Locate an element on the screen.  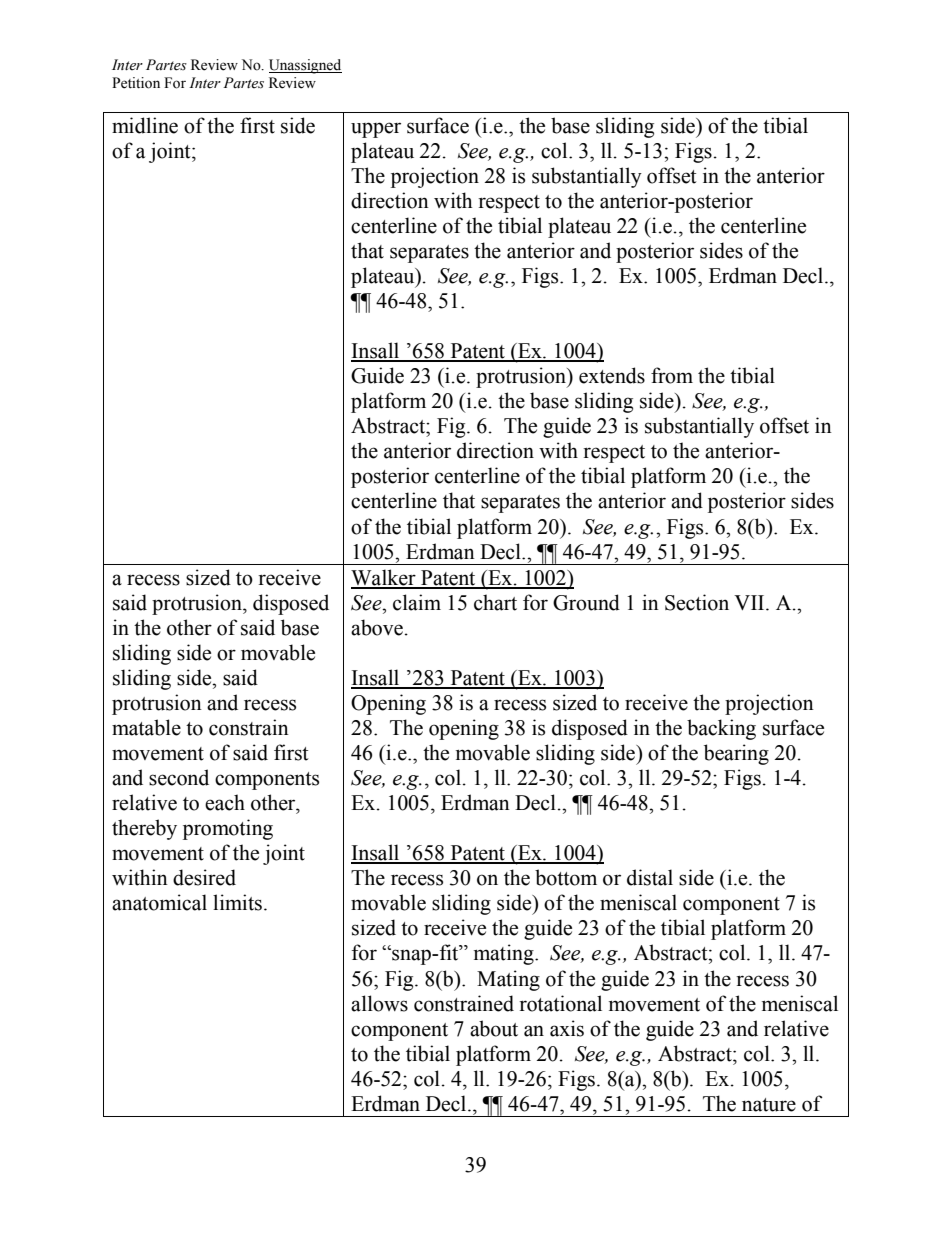
midline is located at coordinates (145, 125).
